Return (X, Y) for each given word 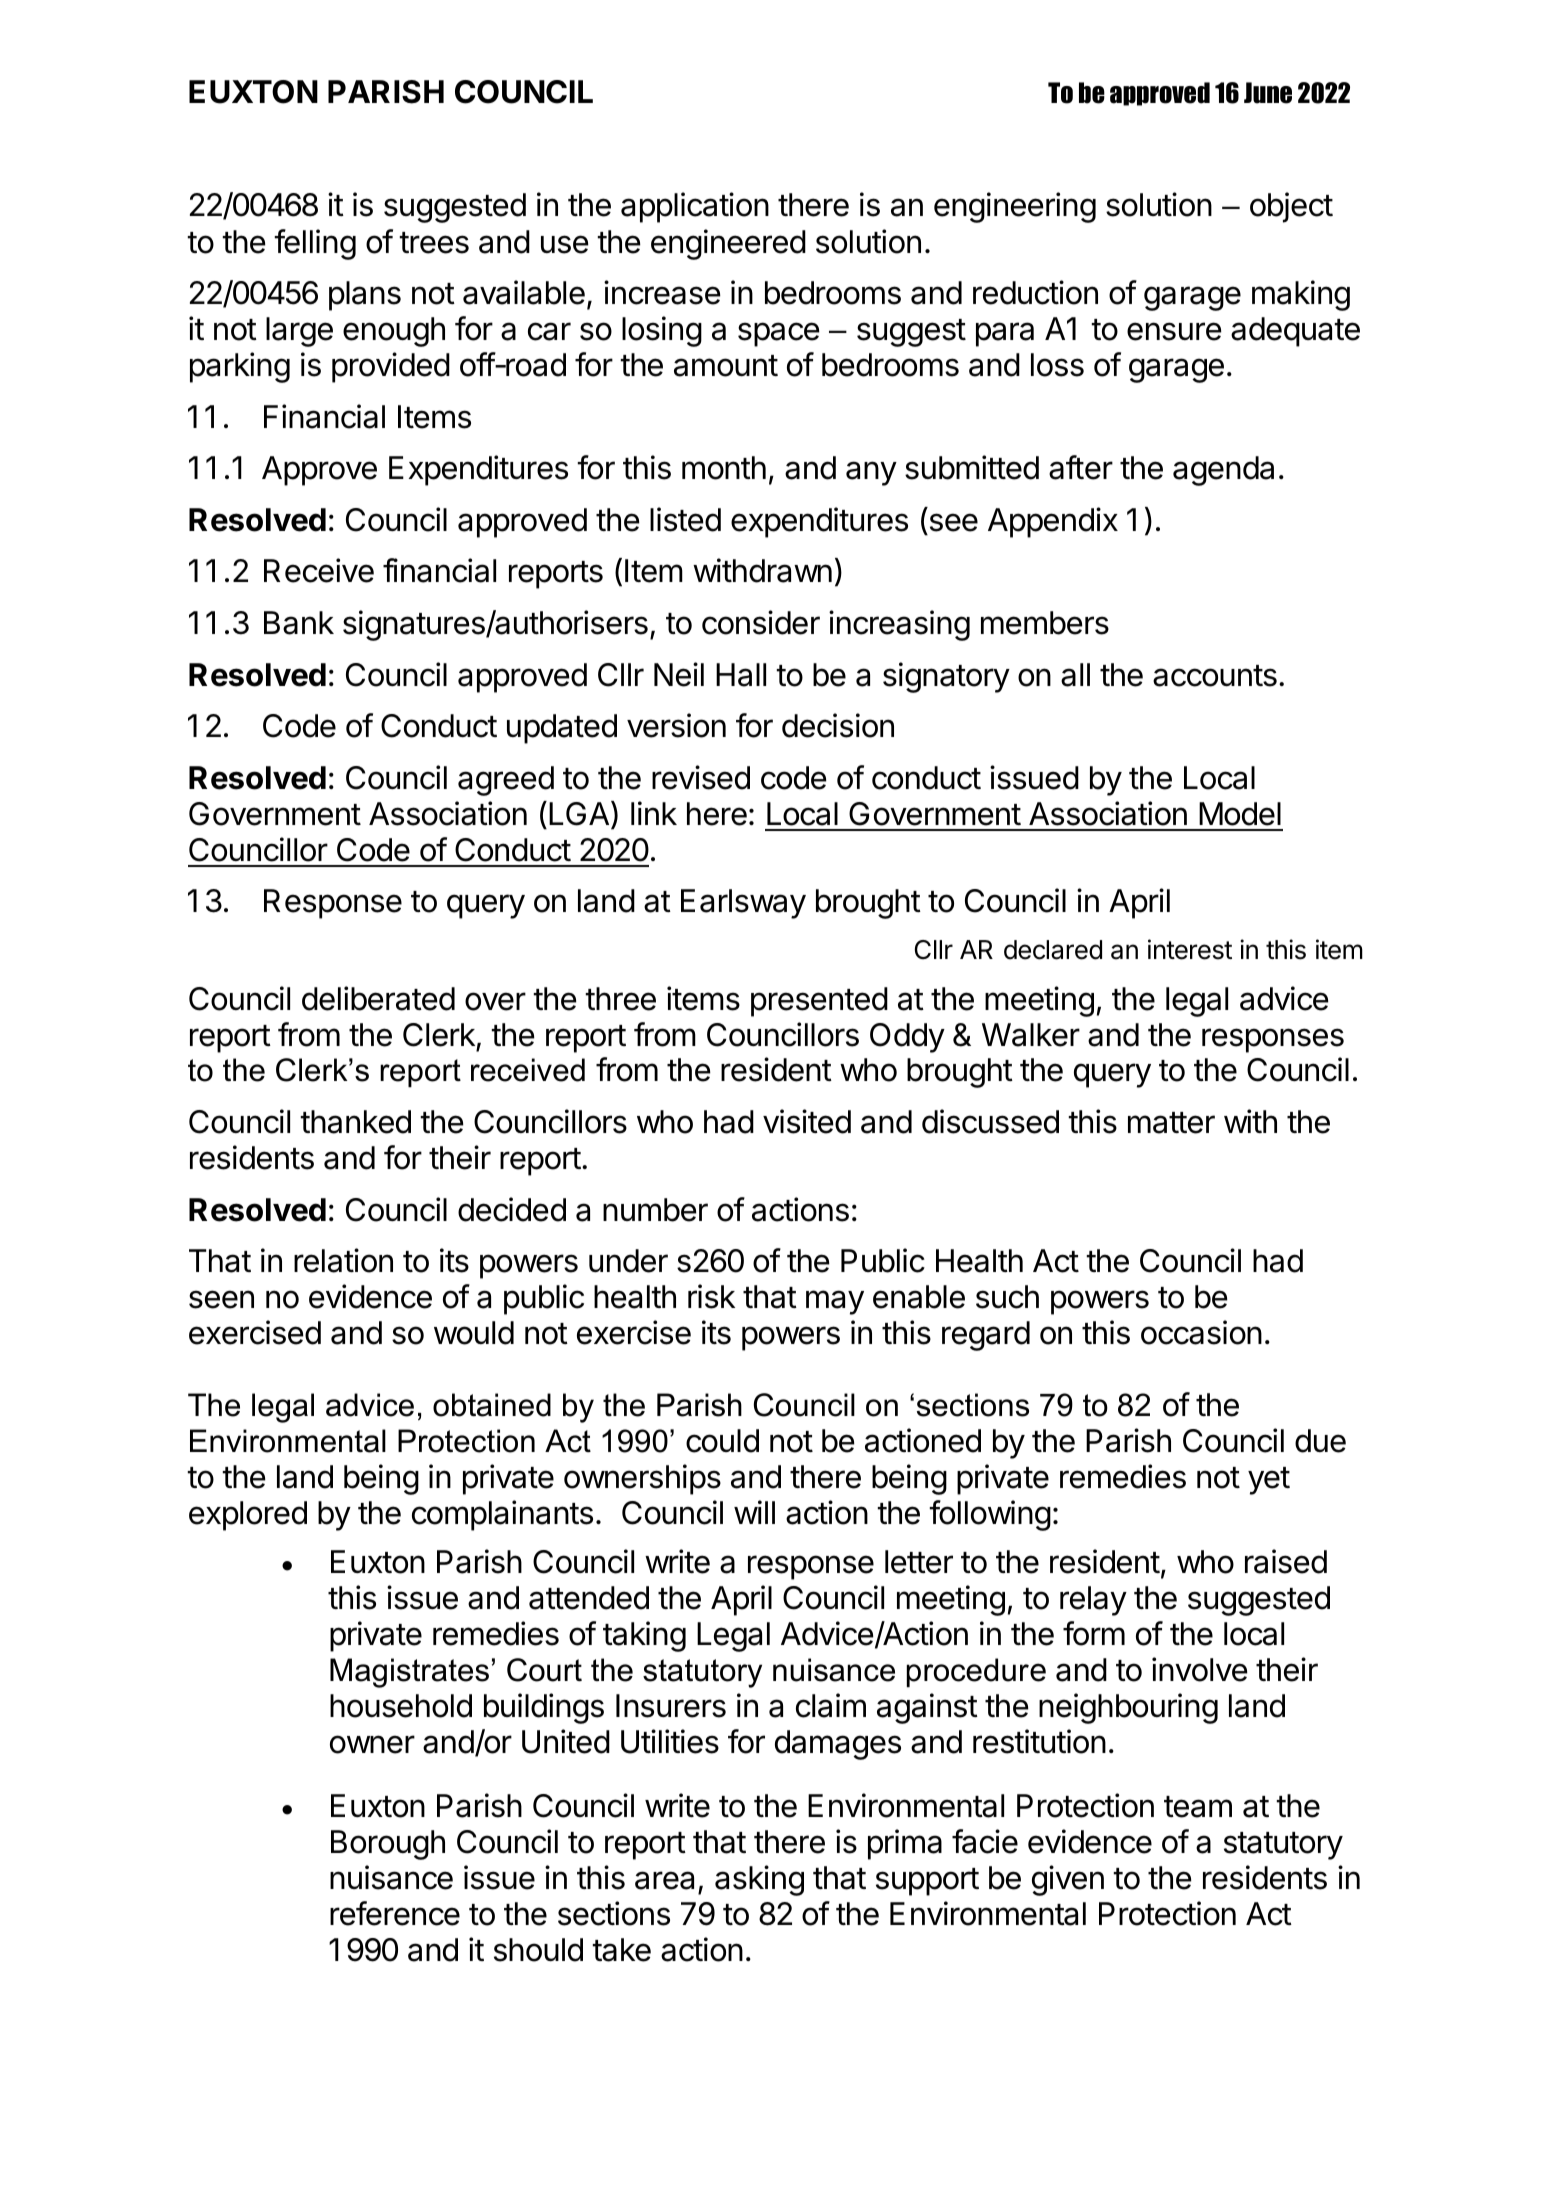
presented (819, 1002)
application (695, 207)
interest (1190, 949)
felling (315, 244)
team (1198, 1807)
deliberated (378, 998)
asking (759, 1880)
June (1268, 93)
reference (395, 1913)
